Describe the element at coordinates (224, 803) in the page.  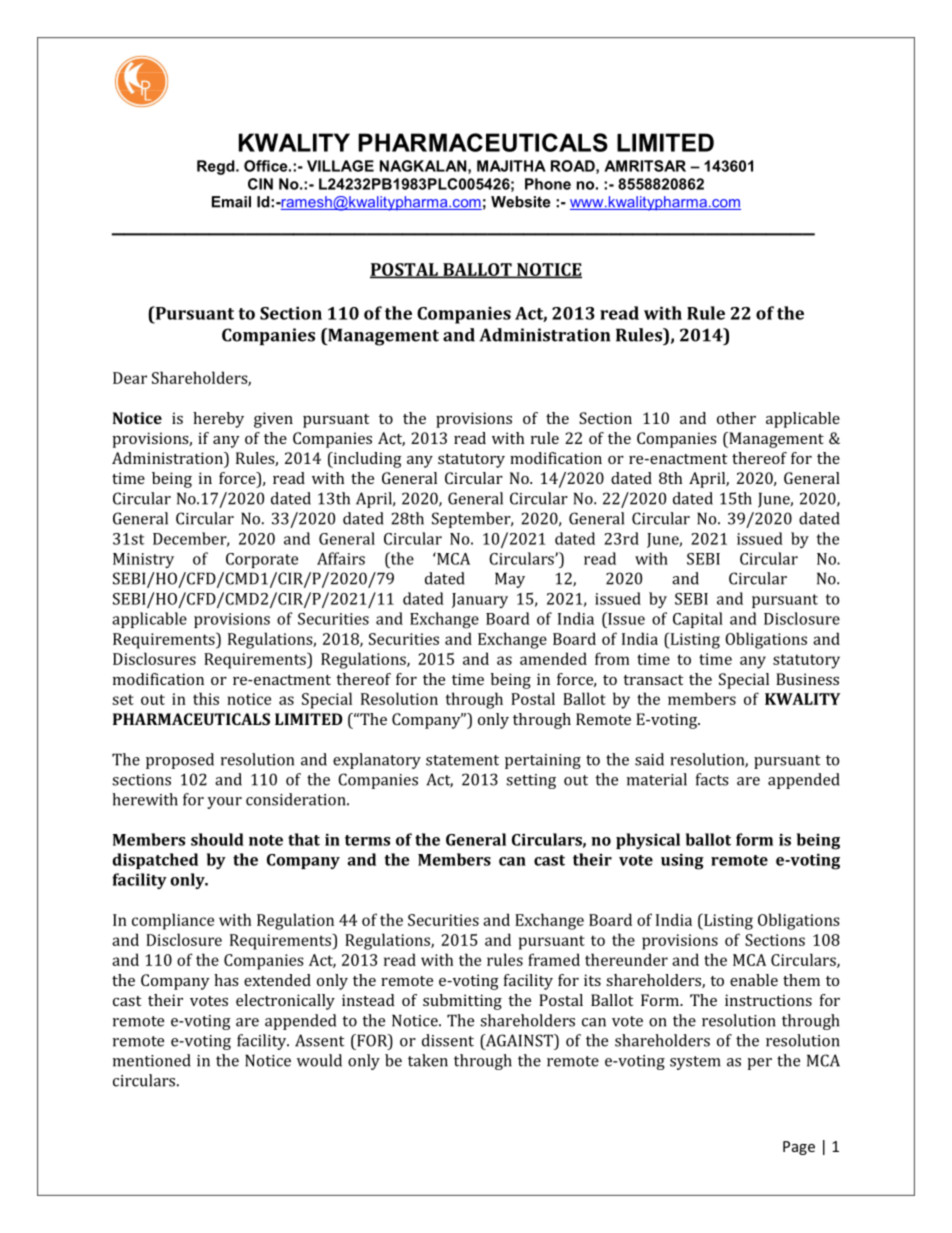
I see `your` at that location.
